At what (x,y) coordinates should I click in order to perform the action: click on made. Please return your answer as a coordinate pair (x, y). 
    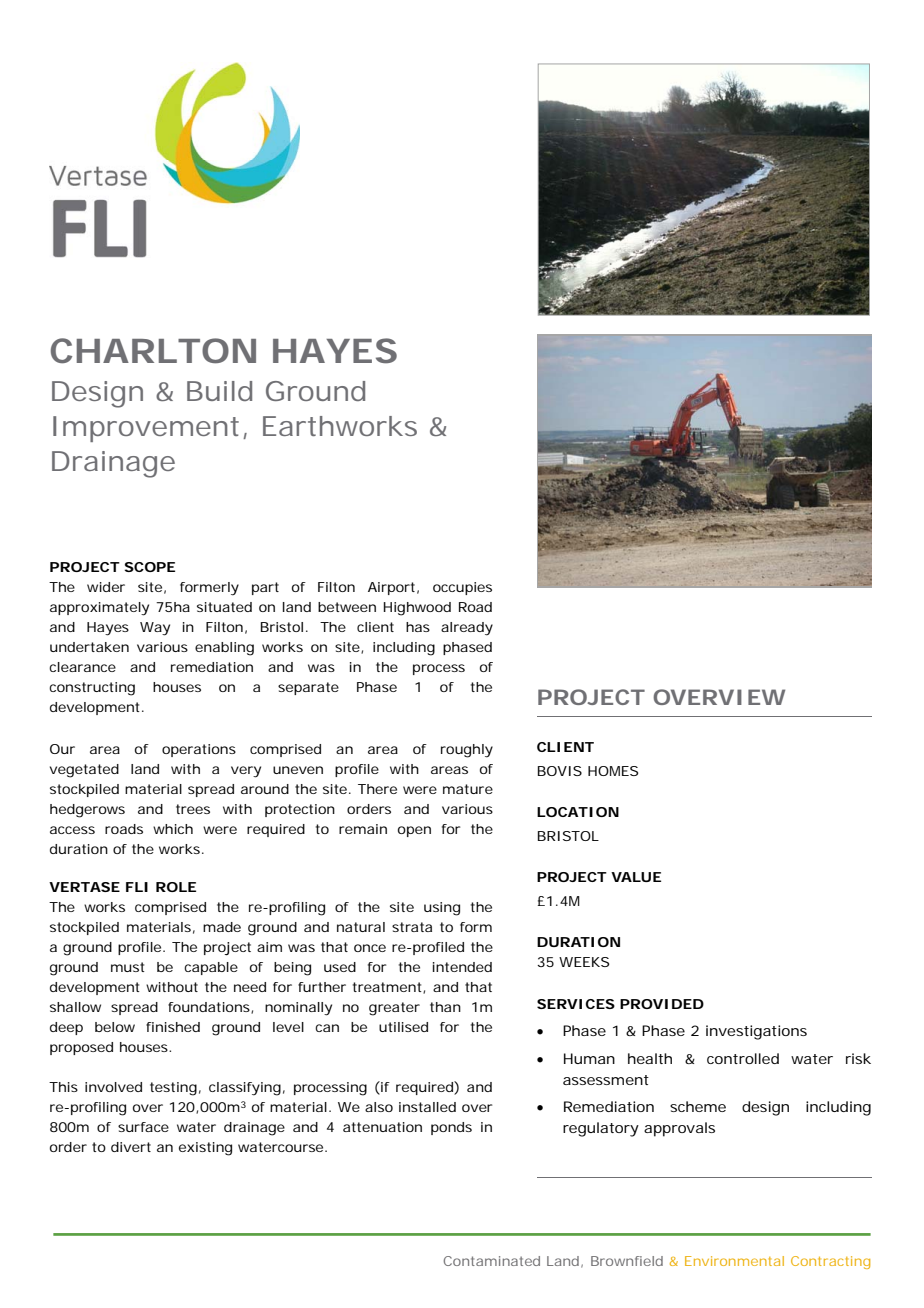
    Looking at the image, I should click on (222, 927).
